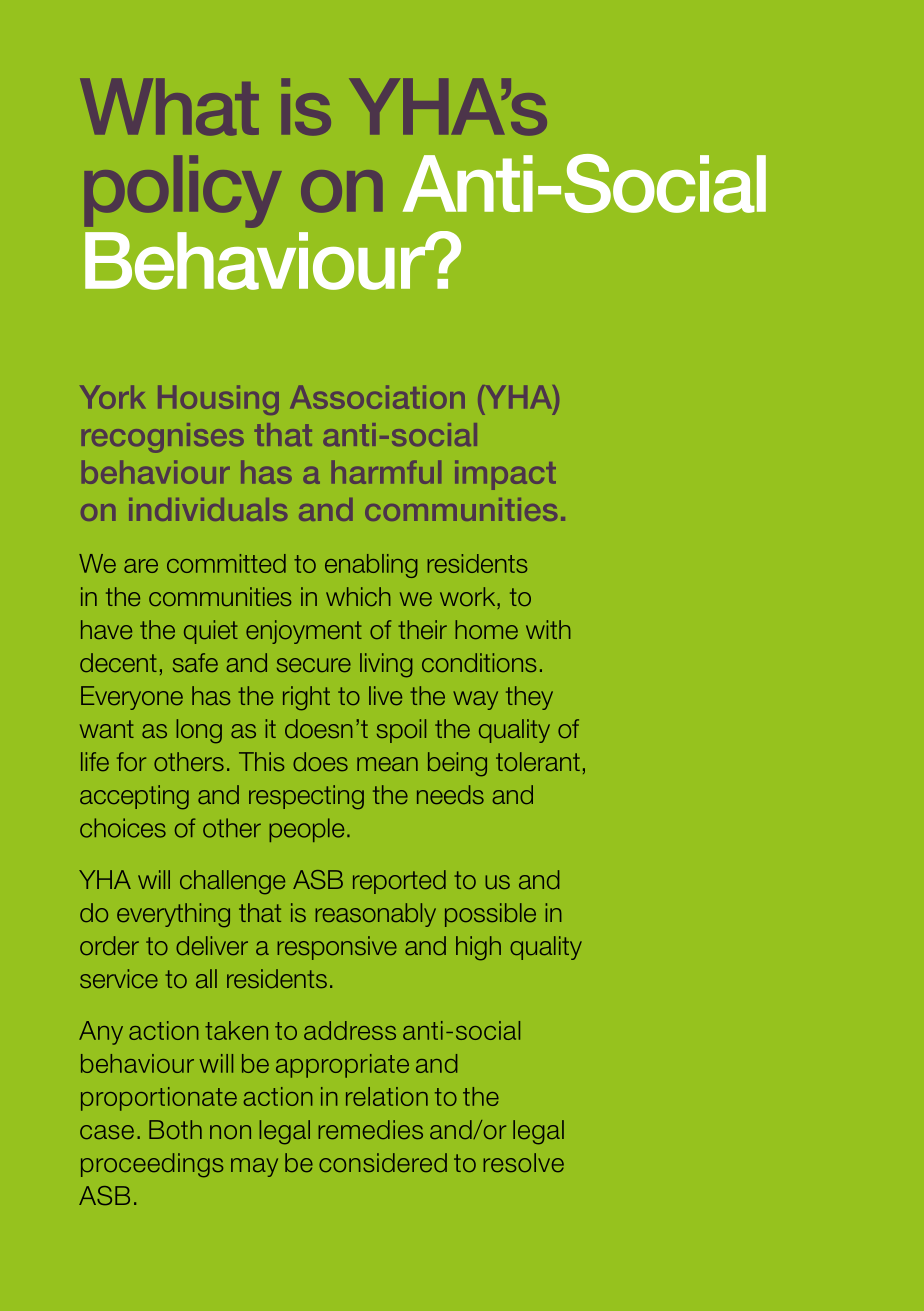 The height and width of the screenshot is (1311, 924). What do you see at coordinates (183, 191) in the screenshot?
I see `policy` at bounding box center [183, 191].
